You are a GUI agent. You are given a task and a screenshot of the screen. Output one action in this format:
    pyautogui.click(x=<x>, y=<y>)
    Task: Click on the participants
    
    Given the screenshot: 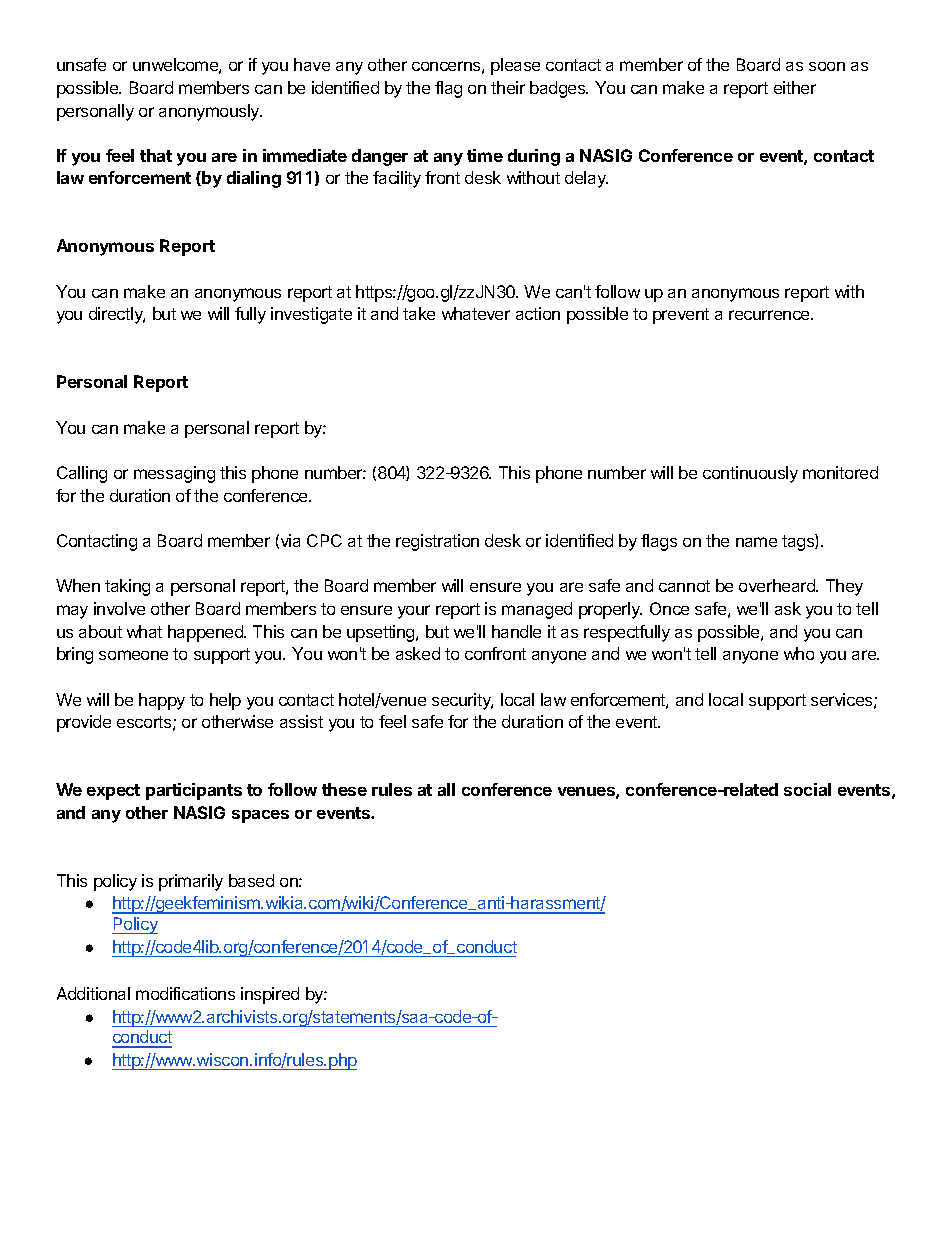 What is the action you would take?
    pyautogui.click(x=194, y=791)
